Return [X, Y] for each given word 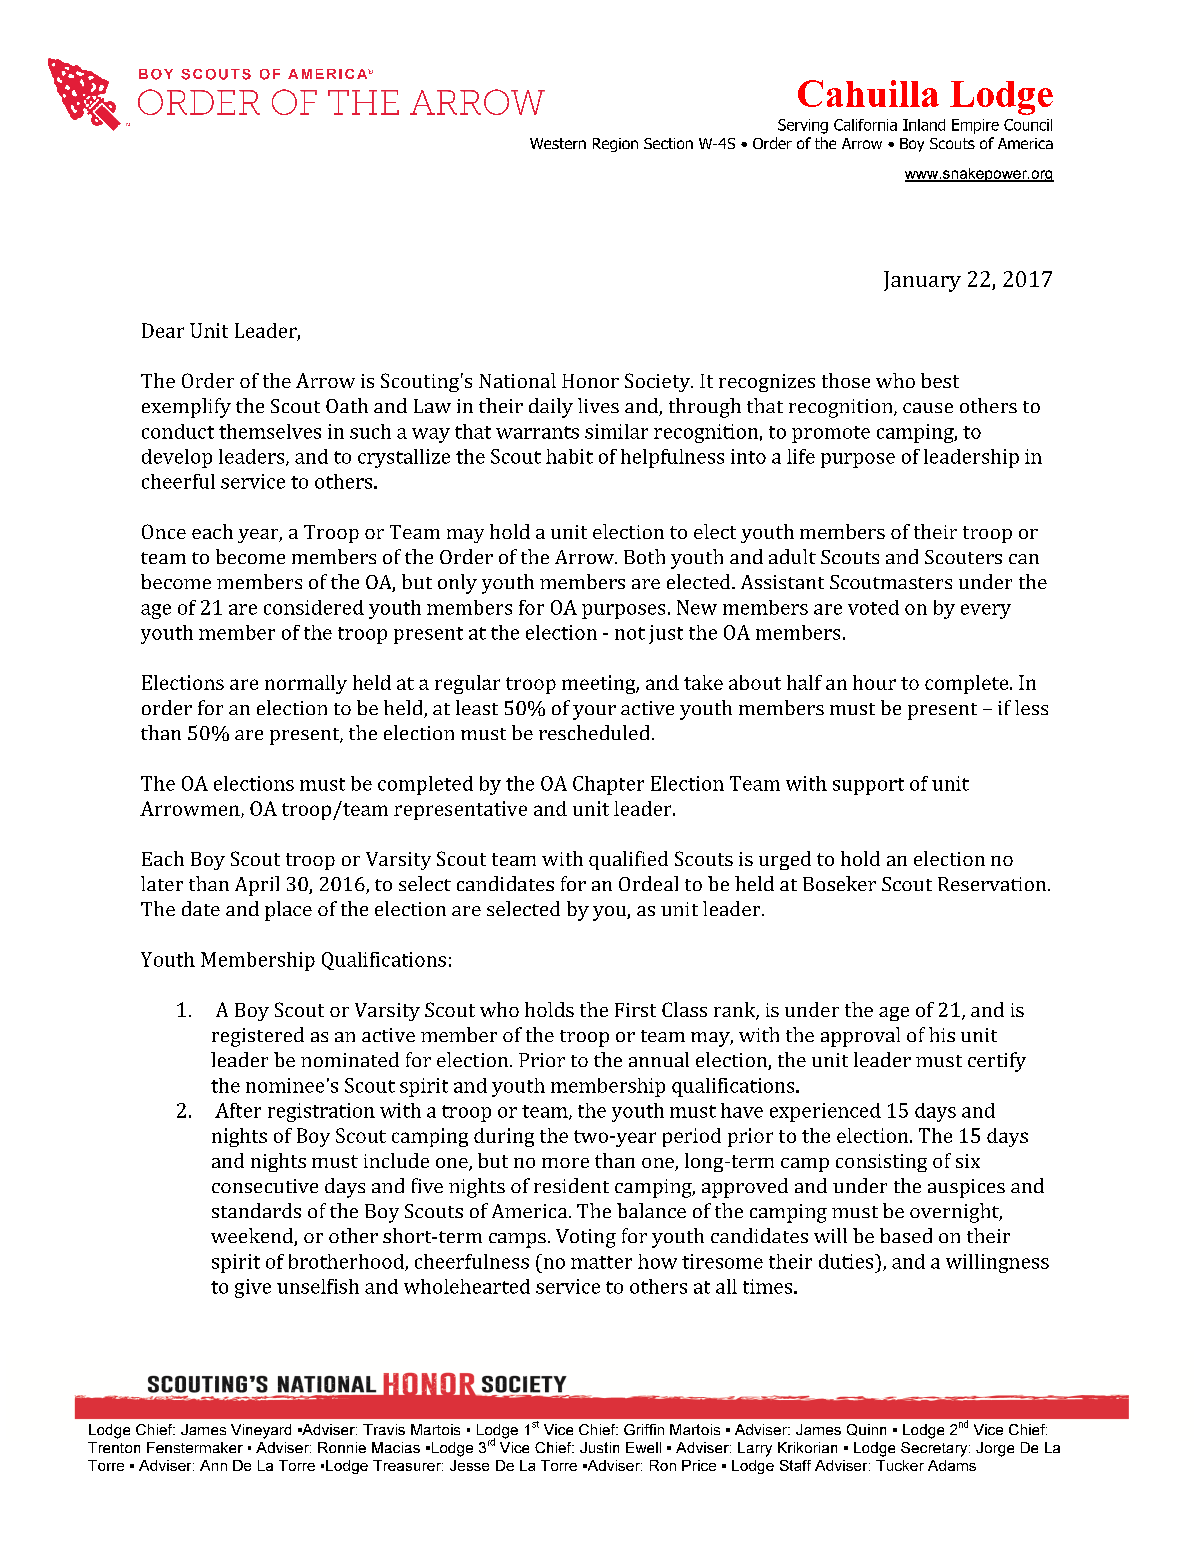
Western [558, 143]
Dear [163, 330]
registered [258, 1037]
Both [644, 556]
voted [873, 607]
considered [314, 607]
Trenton [114, 1447]
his [942, 1034]
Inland [924, 125]
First [635, 1010]
